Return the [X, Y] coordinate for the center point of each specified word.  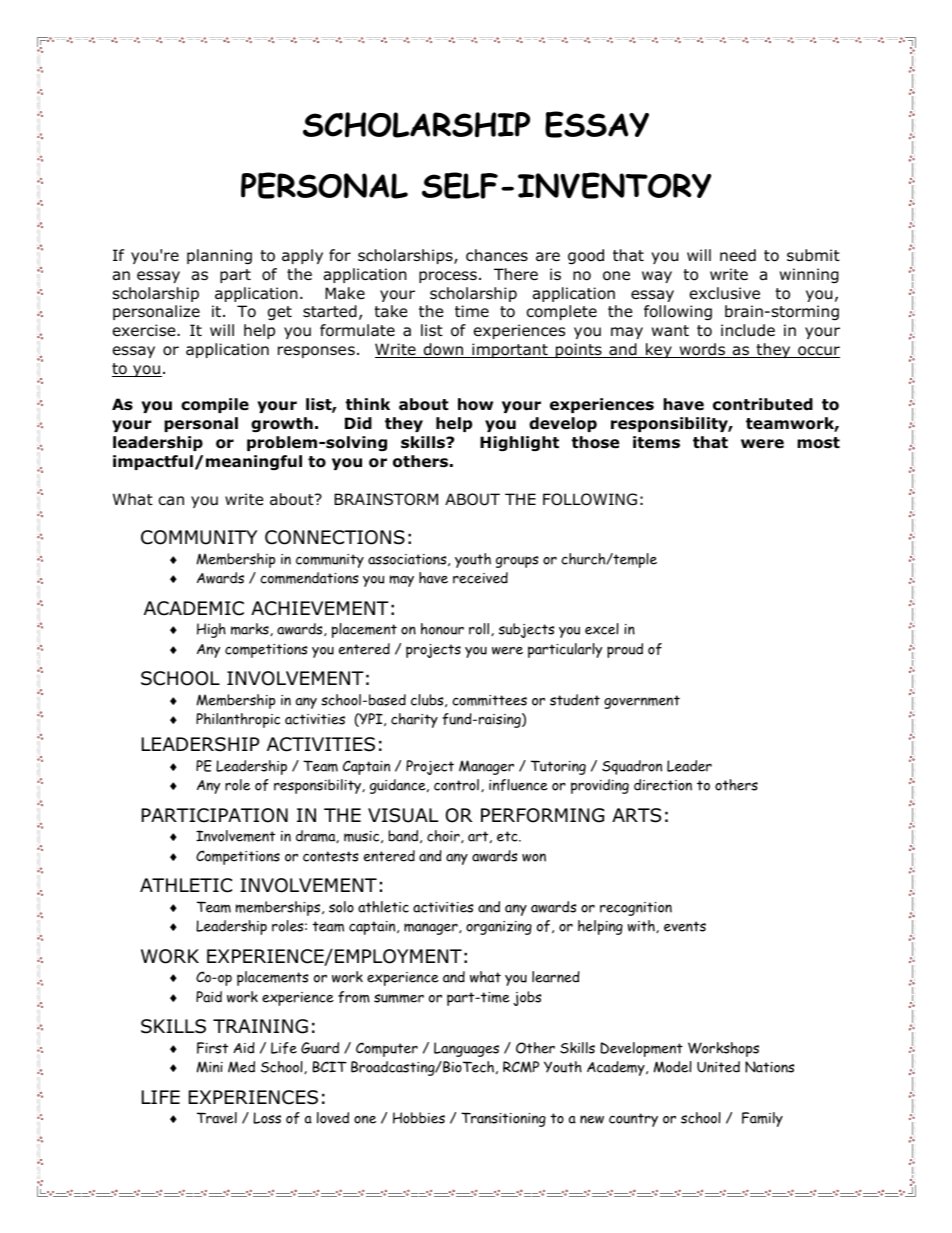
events [685, 926]
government [642, 702]
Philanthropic [238, 720]
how [475, 404]
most [818, 443]
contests [330, 856]
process [448, 277]
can [171, 501]
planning [219, 256]
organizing [499, 928]
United [718, 1067]
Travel [217, 1118]
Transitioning [503, 1119]
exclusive [725, 293]
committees [489, 700]
